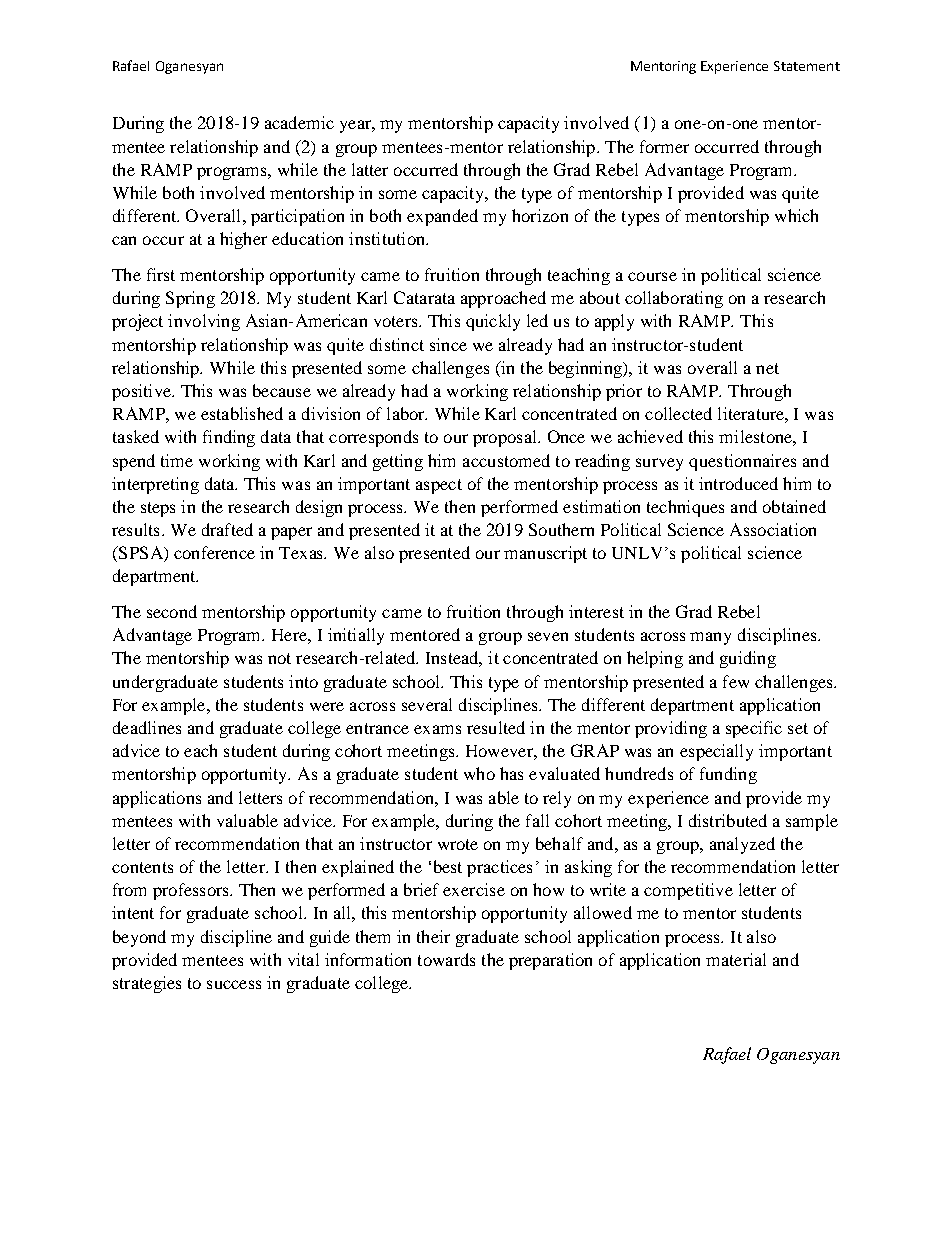  I want to click on towards, so click(446, 959).
